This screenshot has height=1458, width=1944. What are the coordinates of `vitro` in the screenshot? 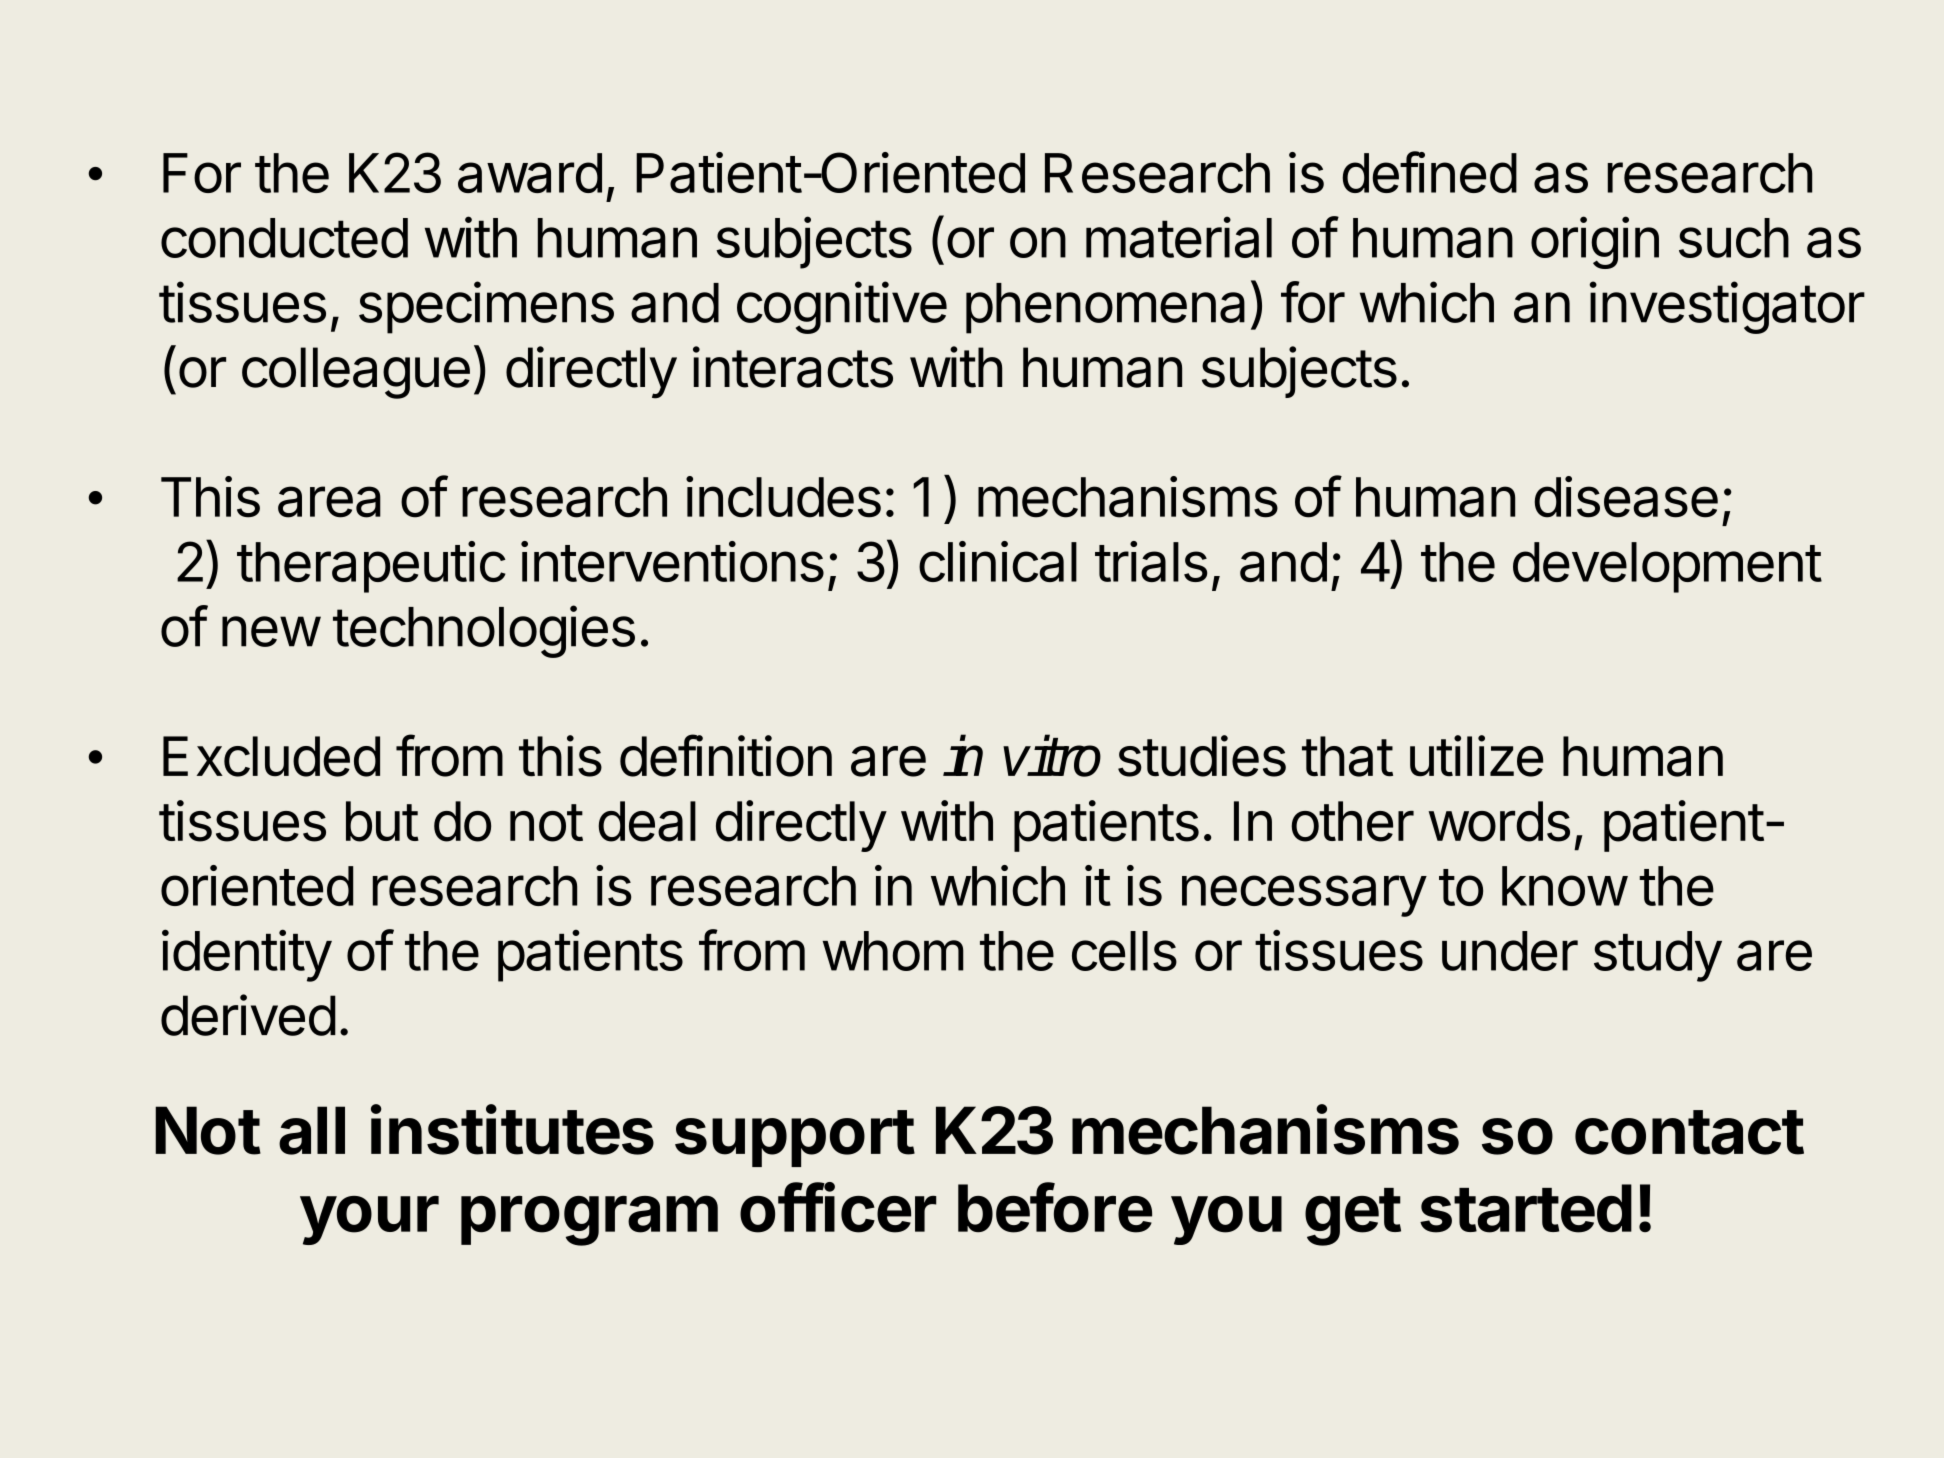 It's located at (1052, 756).
